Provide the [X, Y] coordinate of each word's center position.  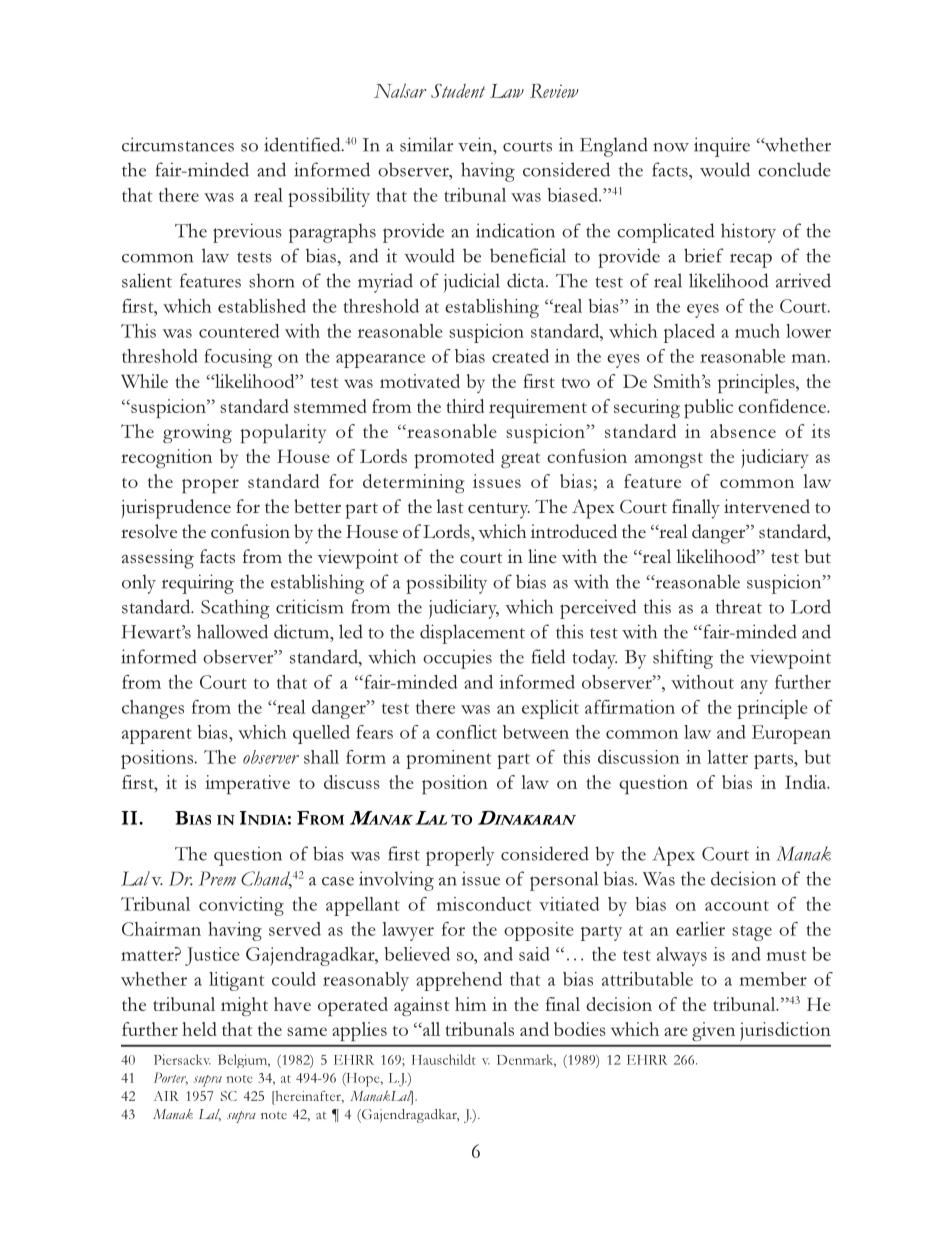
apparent [157, 736]
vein [476, 144]
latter [728, 757]
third [465, 406]
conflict [466, 732]
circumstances [178, 144]
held [199, 1029]
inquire [722, 147]
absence [743, 431]
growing [197, 433]
